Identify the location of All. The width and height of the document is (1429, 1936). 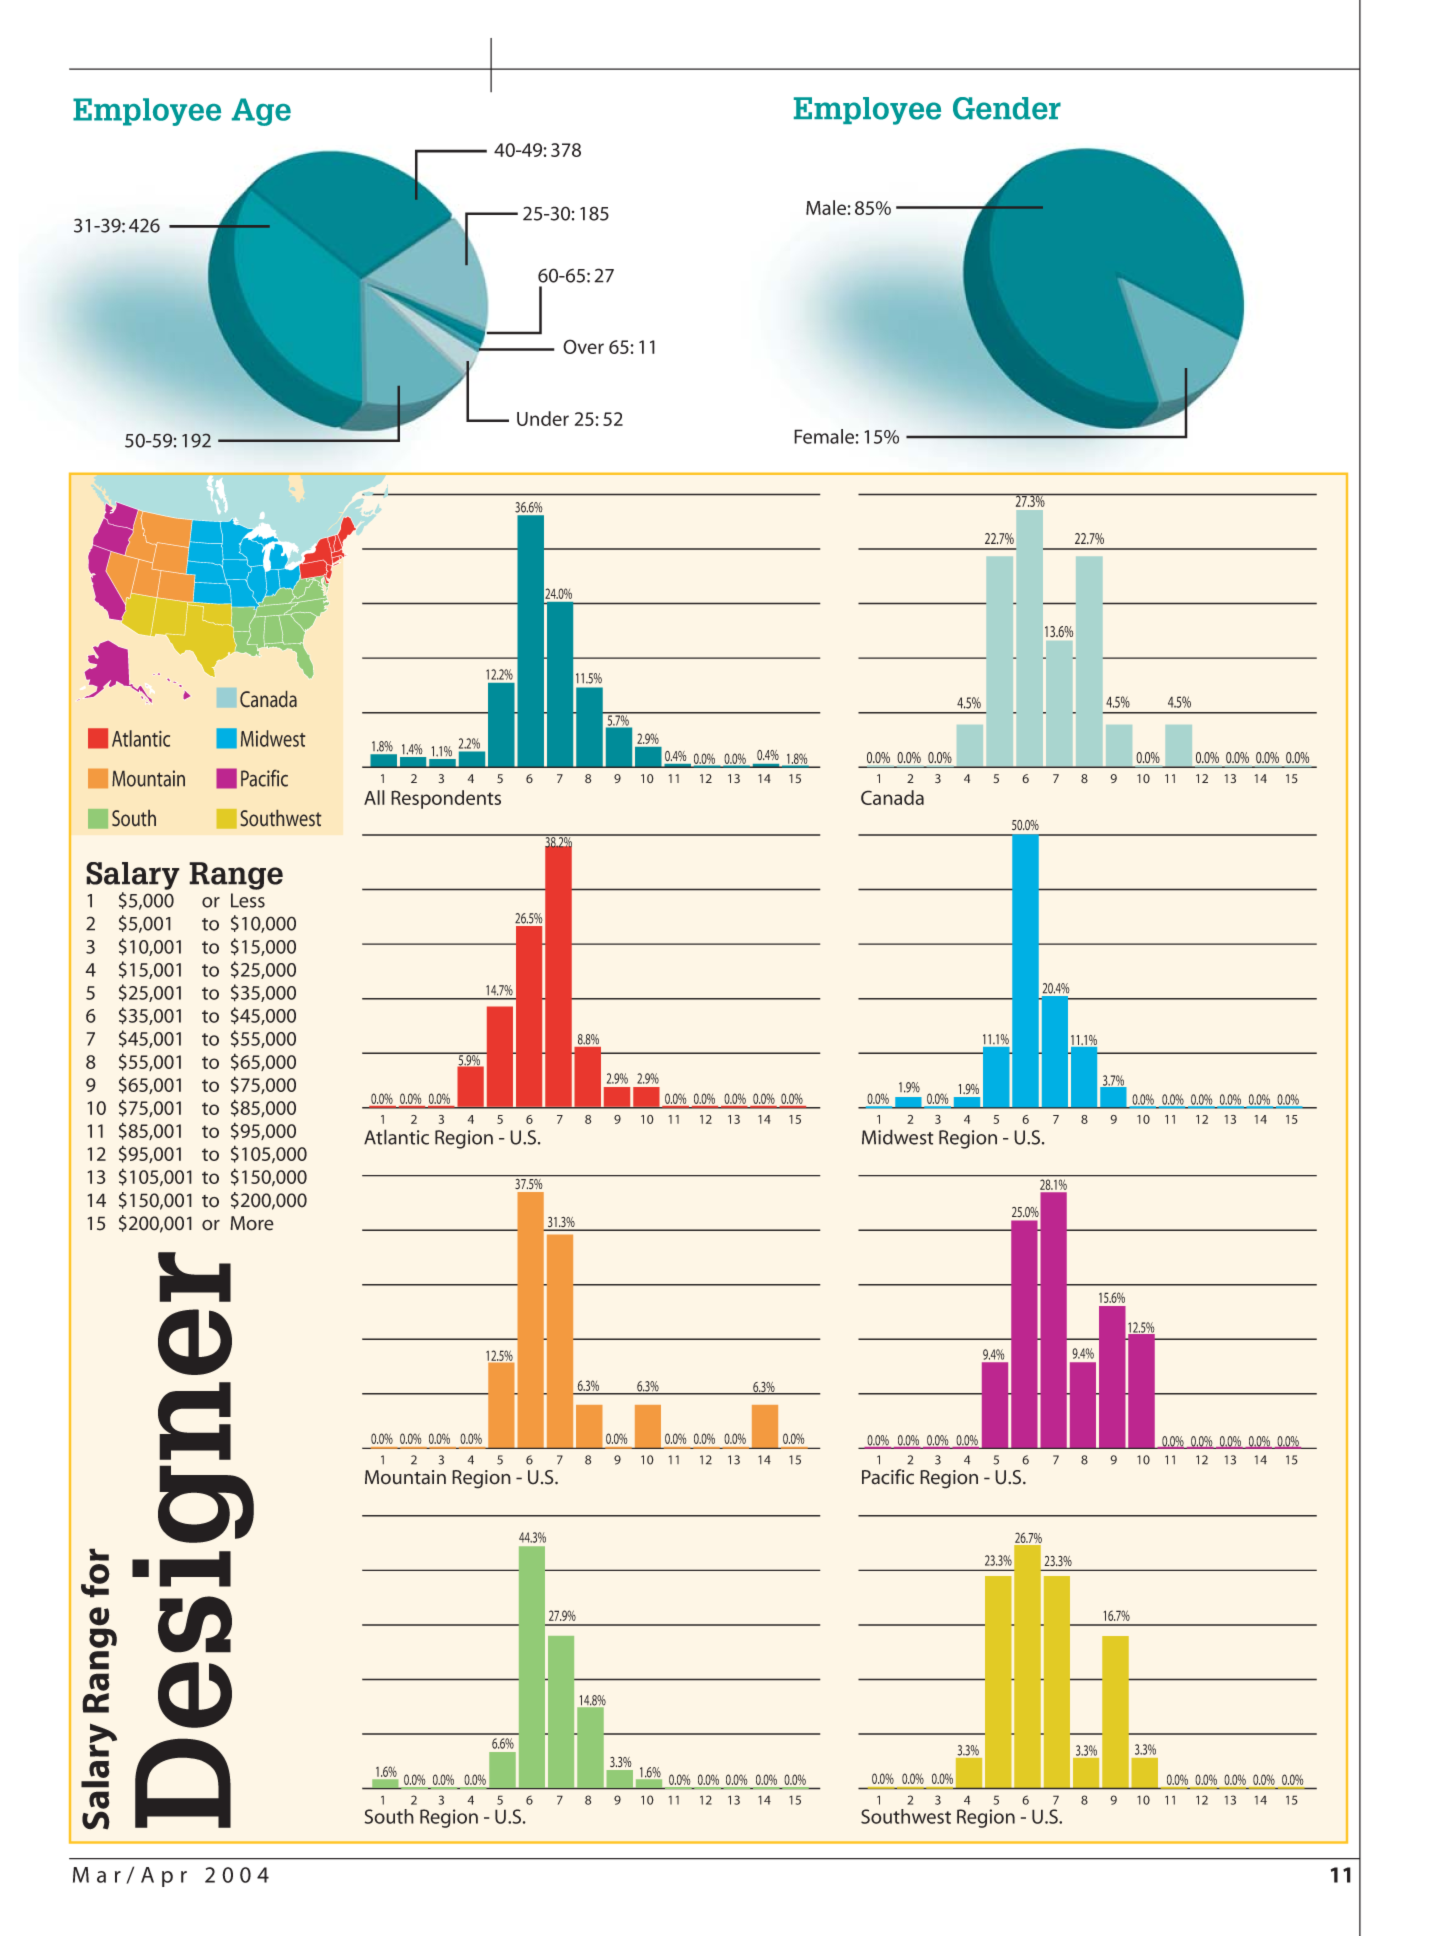
(374, 797).
